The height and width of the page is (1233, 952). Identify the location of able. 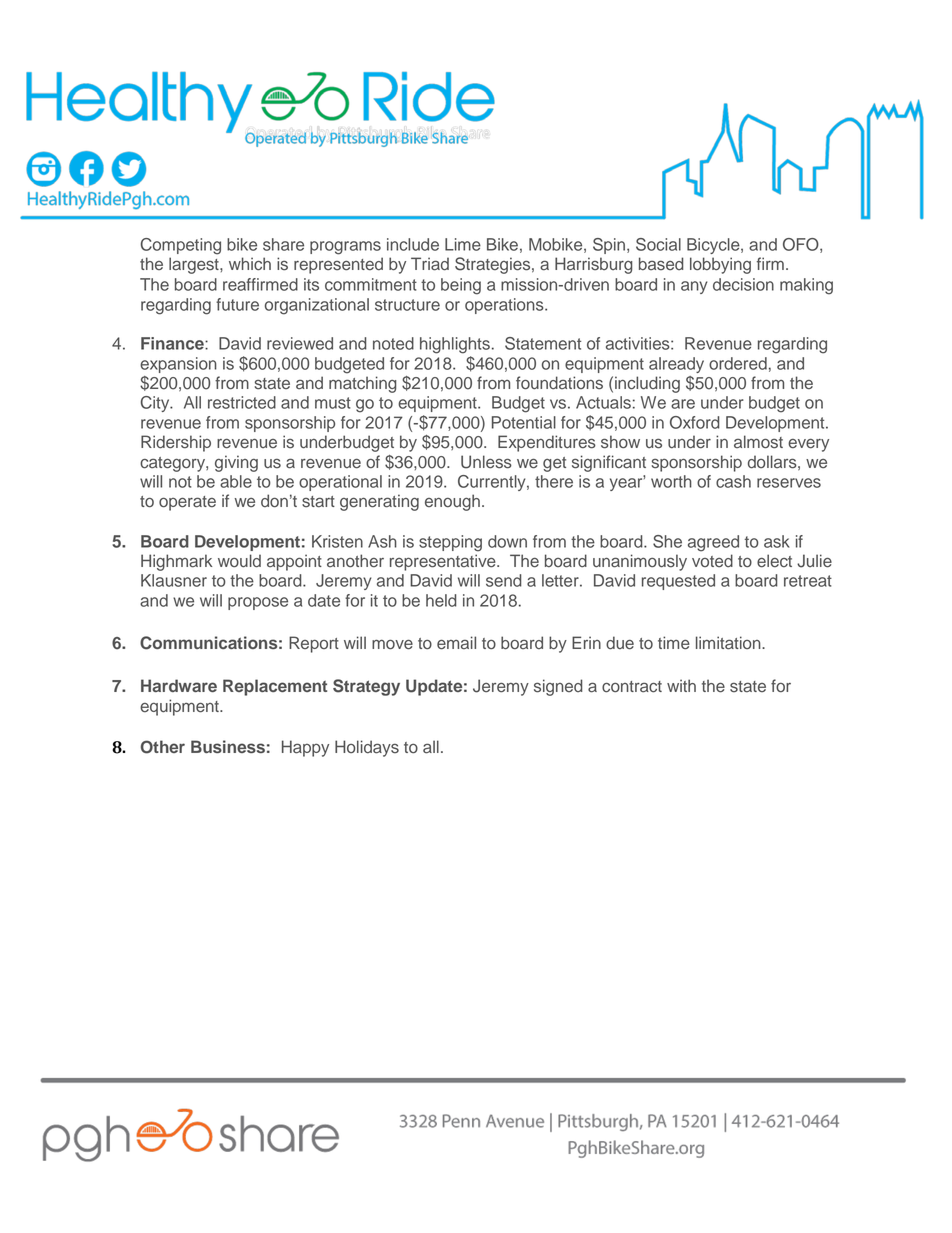
(236, 481).
